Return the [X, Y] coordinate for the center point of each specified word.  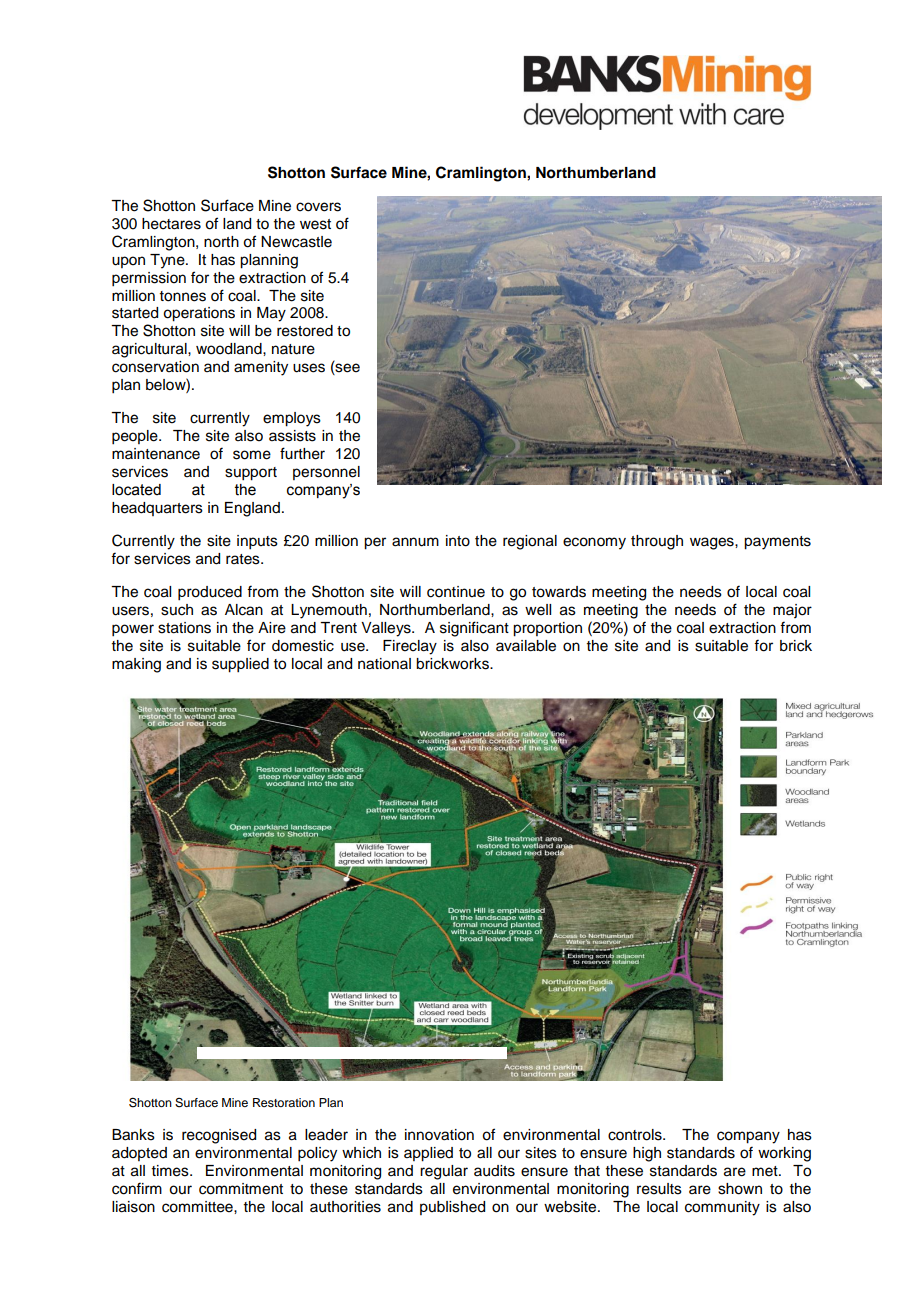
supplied [240, 665]
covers [318, 207]
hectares [171, 224]
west [315, 224]
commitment [241, 1189]
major [792, 611]
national [384, 664]
